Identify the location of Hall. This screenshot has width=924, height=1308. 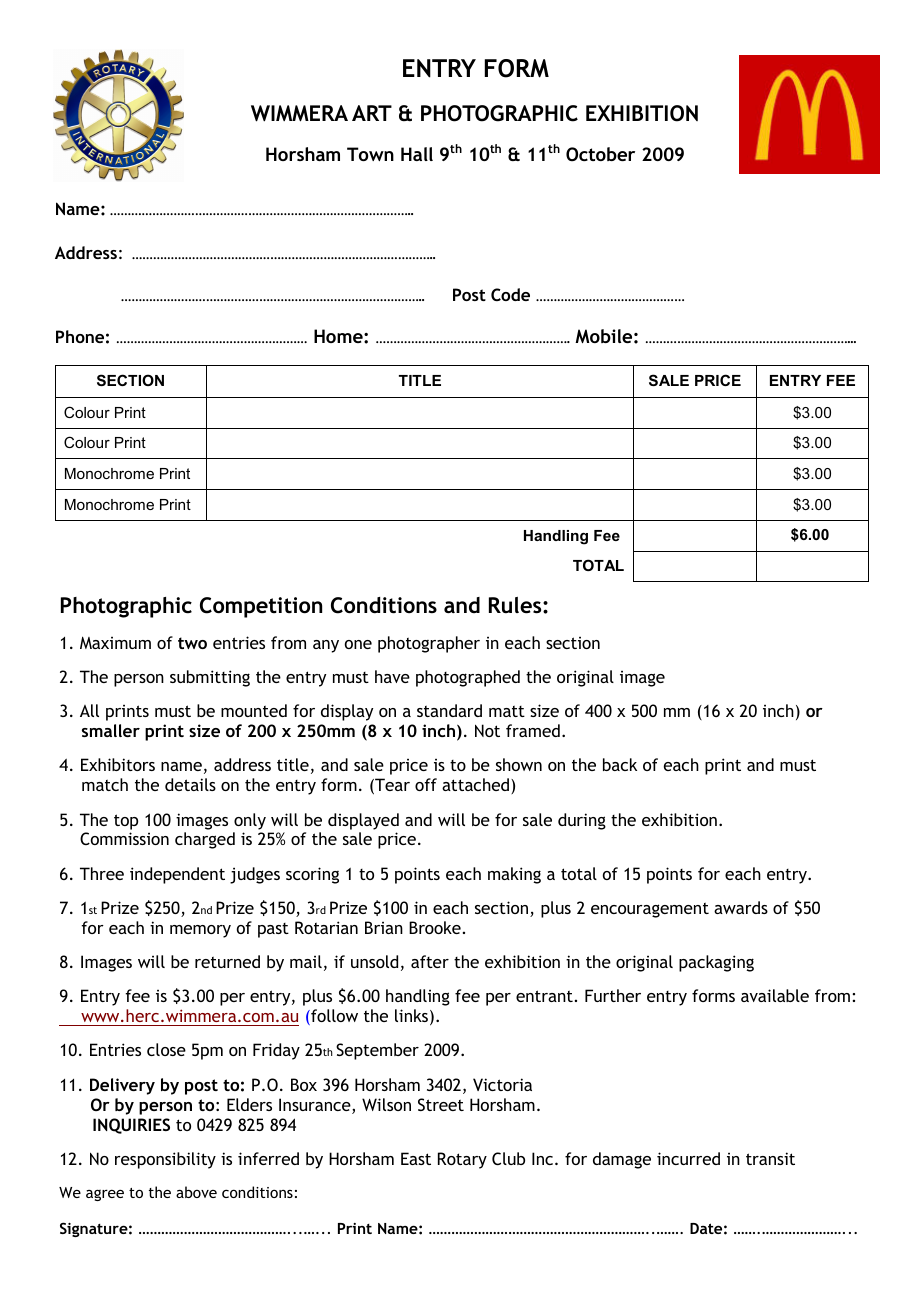
(417, 154).
